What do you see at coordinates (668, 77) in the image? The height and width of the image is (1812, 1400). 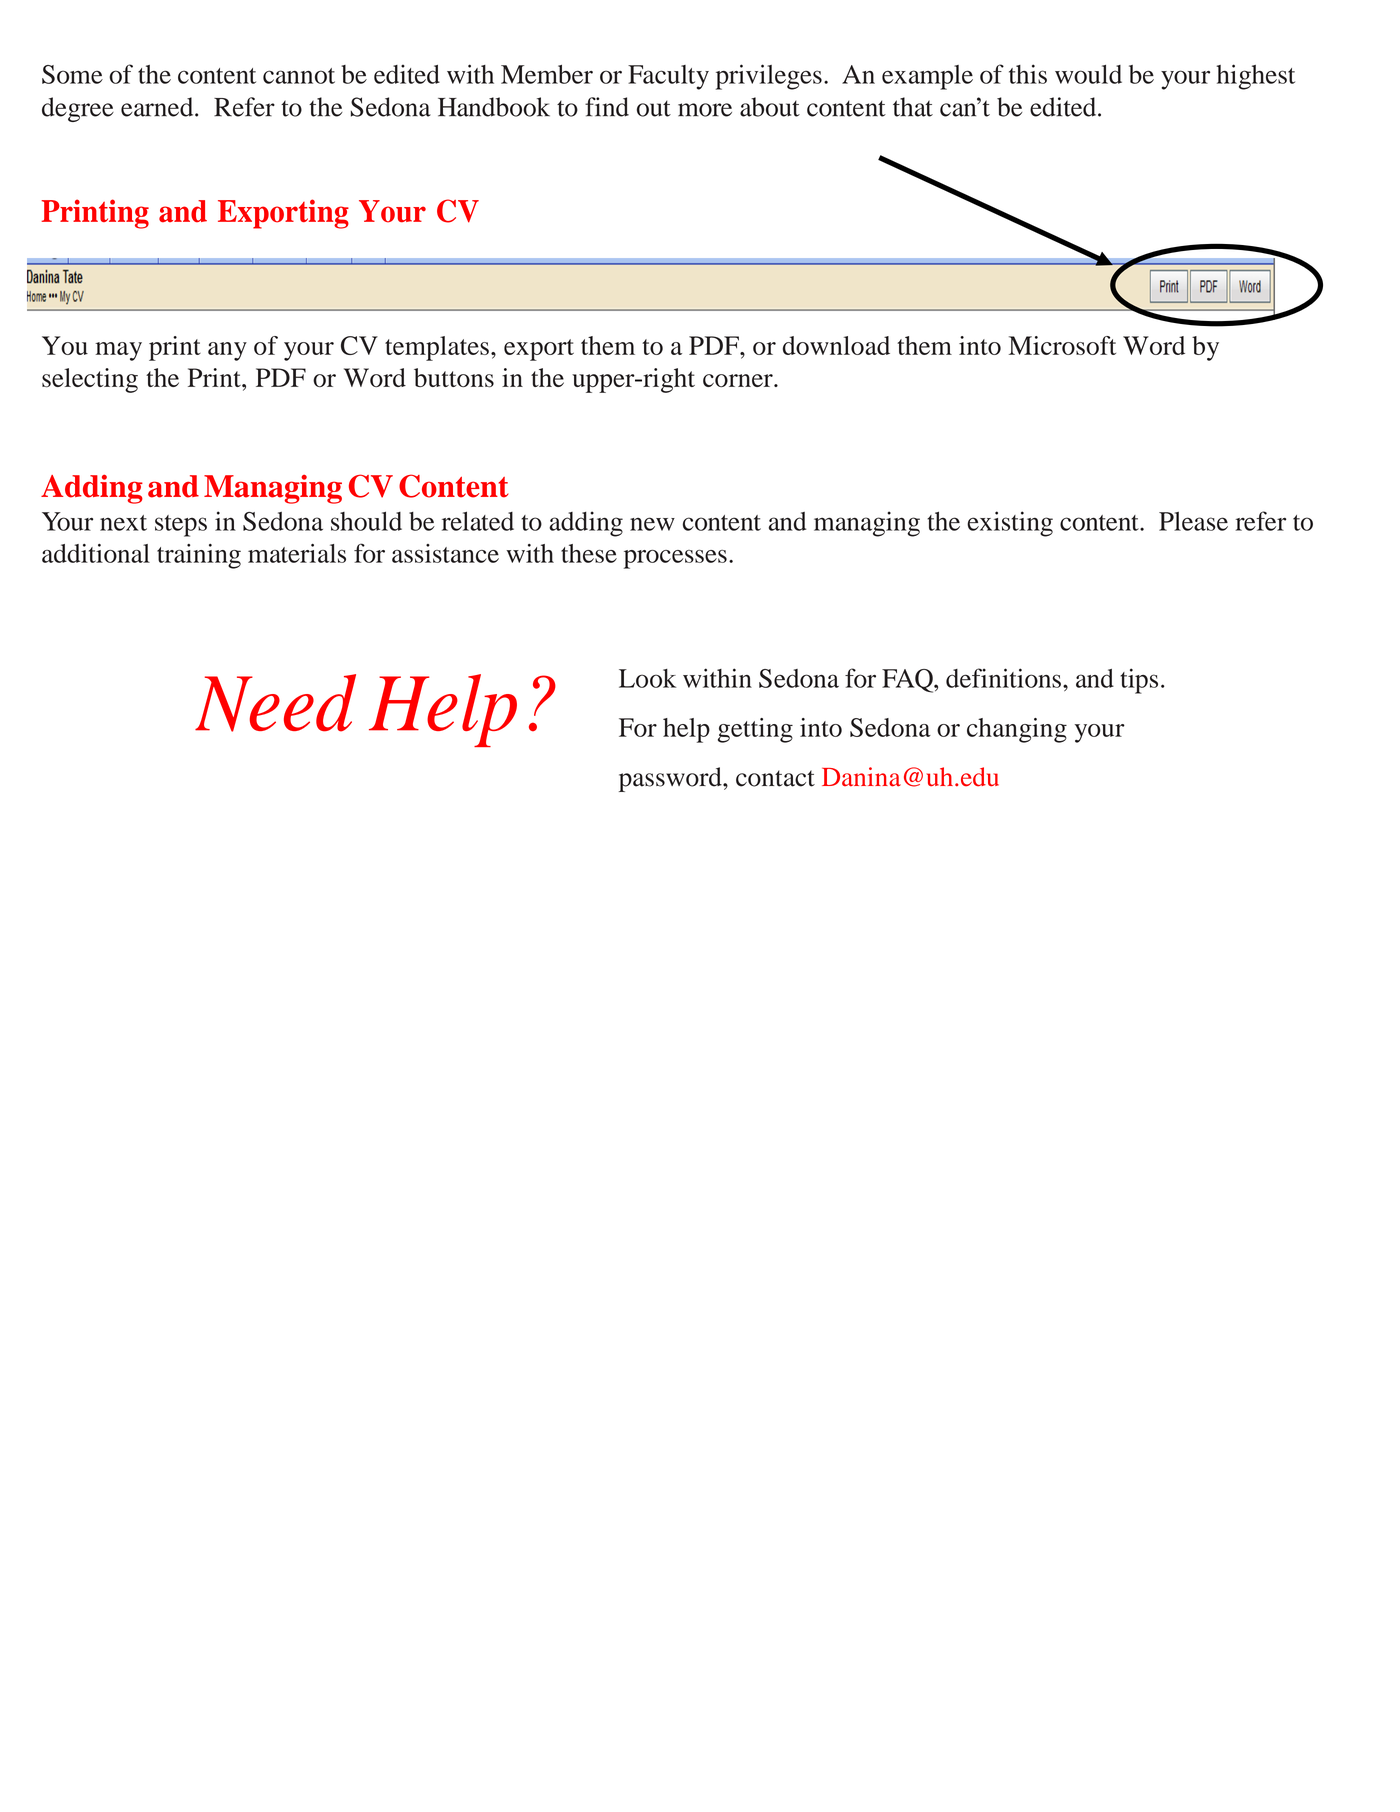 I see `Faculty` at bounding box center [668, 77].
